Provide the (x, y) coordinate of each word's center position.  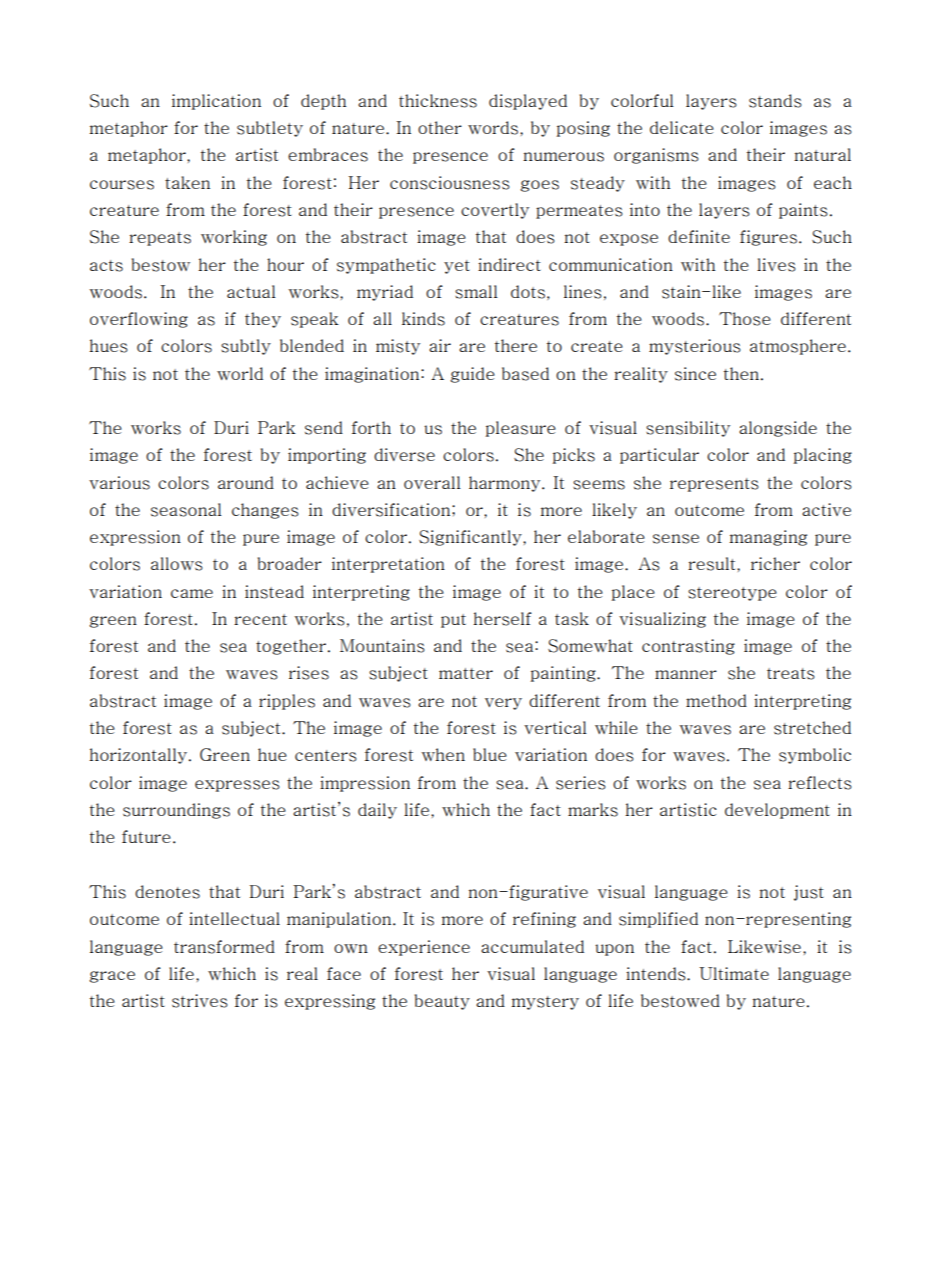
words (494, 128)
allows (177, 564)
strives (200, 1001)
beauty (442, 1002)
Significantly (471, 538)
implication (216, 102)
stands (775, 101)
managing (768, 538)
